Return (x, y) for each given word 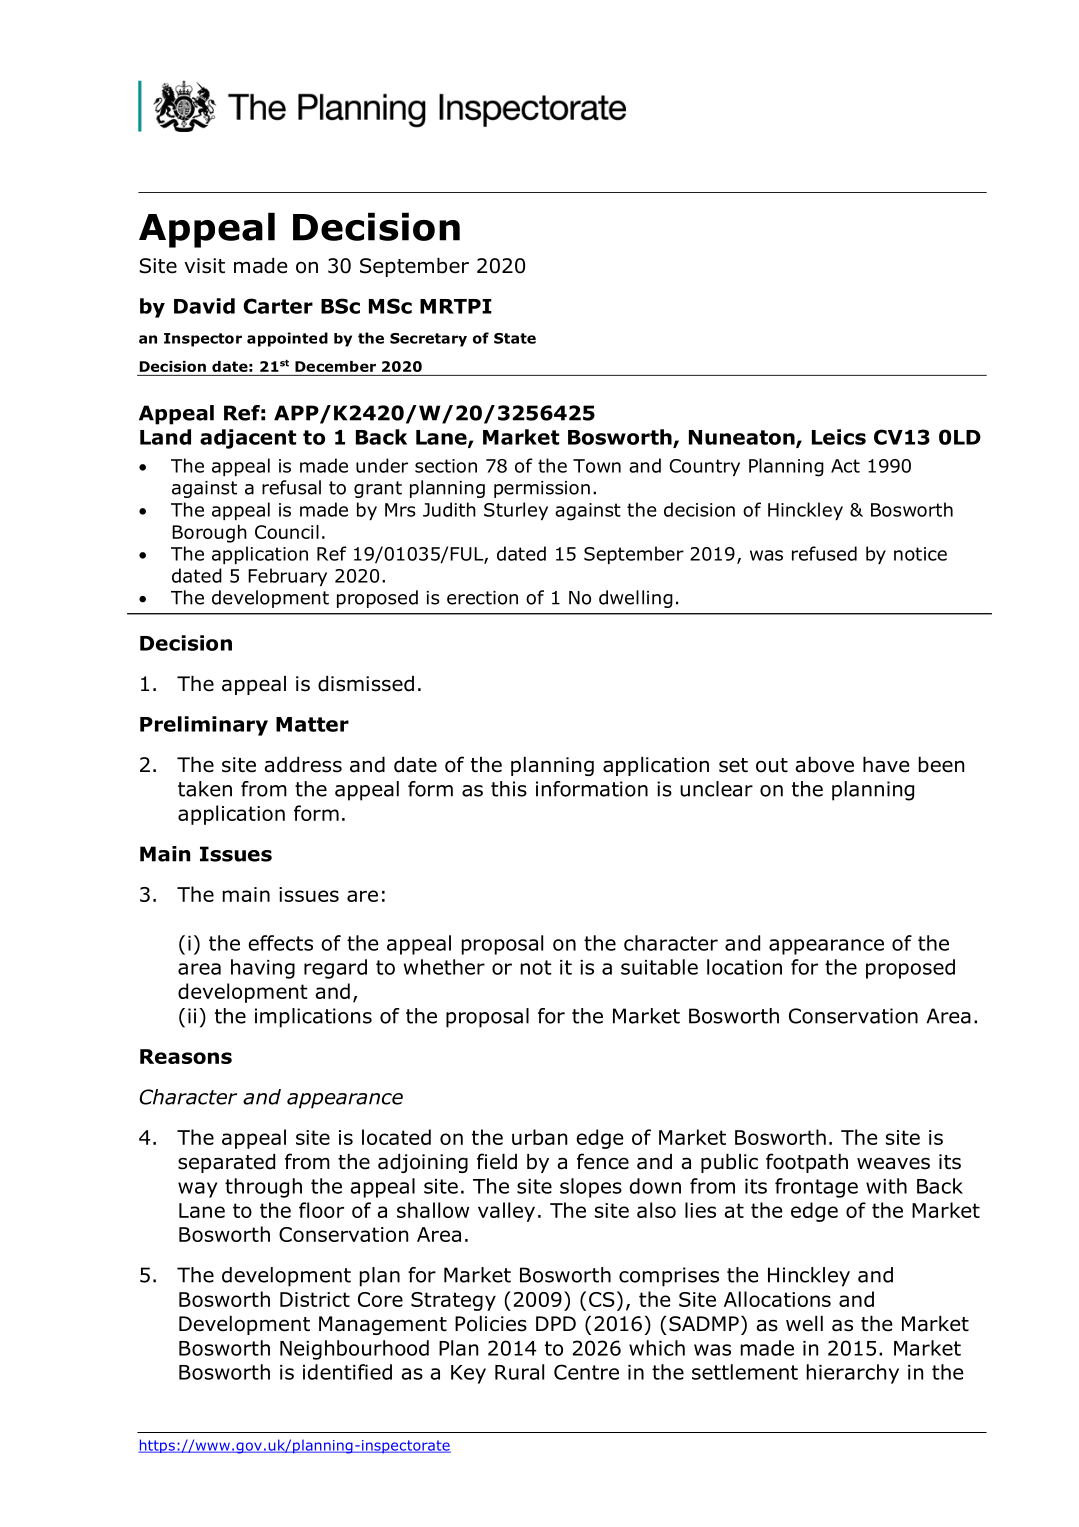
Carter (278, 306)
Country (705, 467)
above (824, 764)
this (509, 789)
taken (205, 789)
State (515, 338)
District (315, 1299)
